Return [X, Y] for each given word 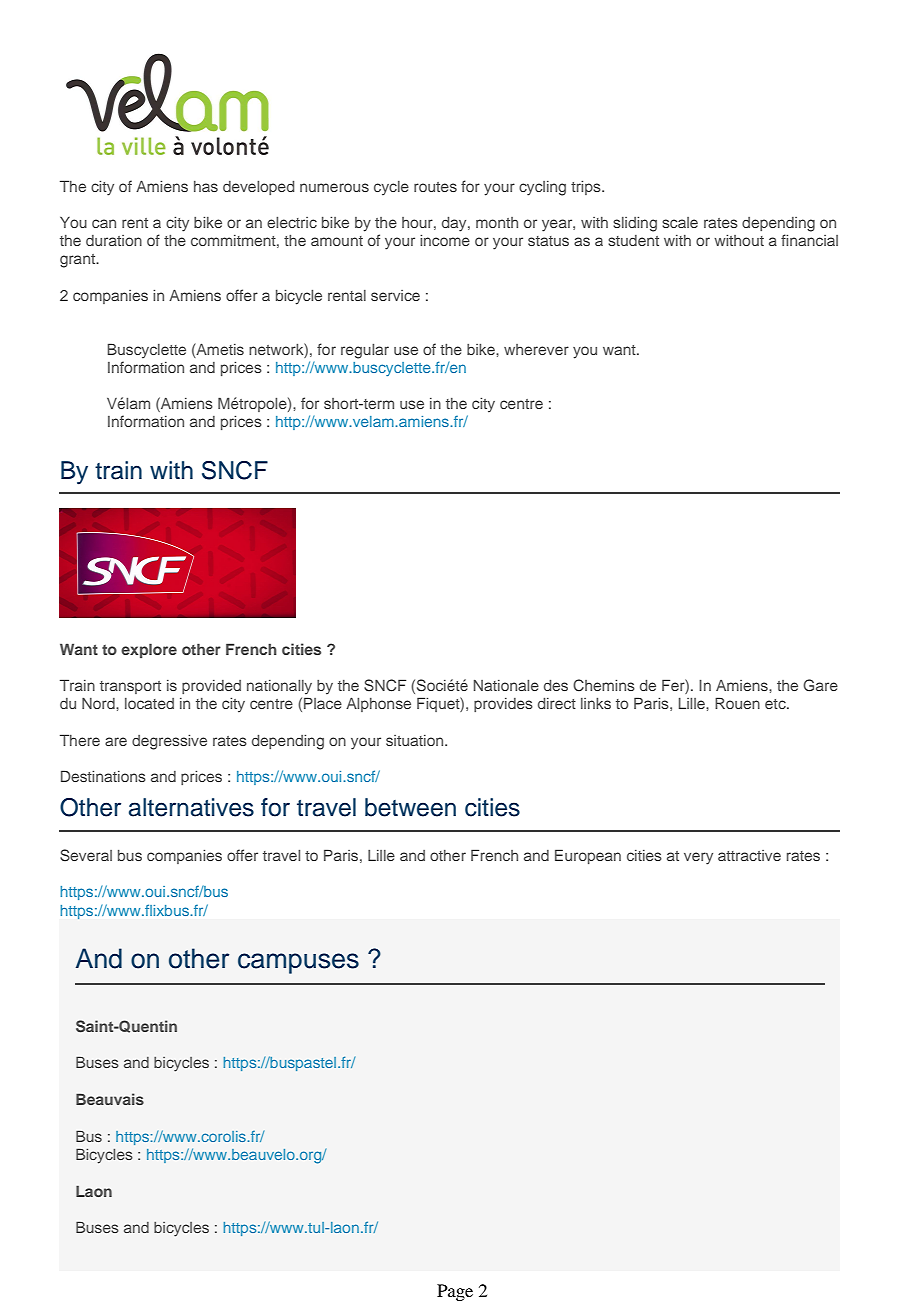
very [698, 858]
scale [680, 222]
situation [416, 740]
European [588, 856]
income [445, 240]
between [410, 807]
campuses [298, 963]
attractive [749, 855]
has [206, 186]
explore [149, 650]
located [149, 703]
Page [455, 1292]
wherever [536, 349]
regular [365, 351]
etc [776, 704]
